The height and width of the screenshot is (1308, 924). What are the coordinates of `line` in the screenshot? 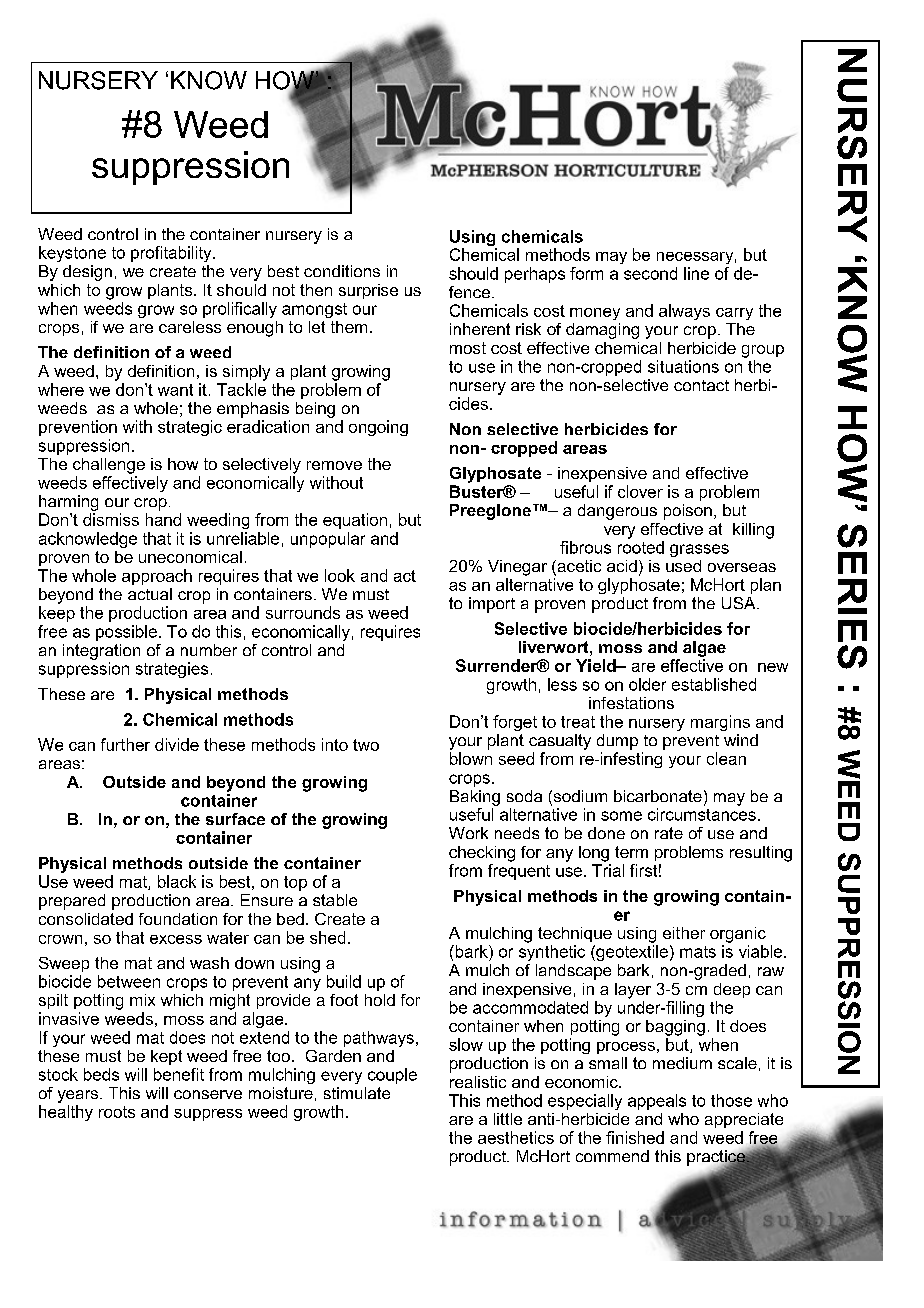 It's located at (696, 273).
